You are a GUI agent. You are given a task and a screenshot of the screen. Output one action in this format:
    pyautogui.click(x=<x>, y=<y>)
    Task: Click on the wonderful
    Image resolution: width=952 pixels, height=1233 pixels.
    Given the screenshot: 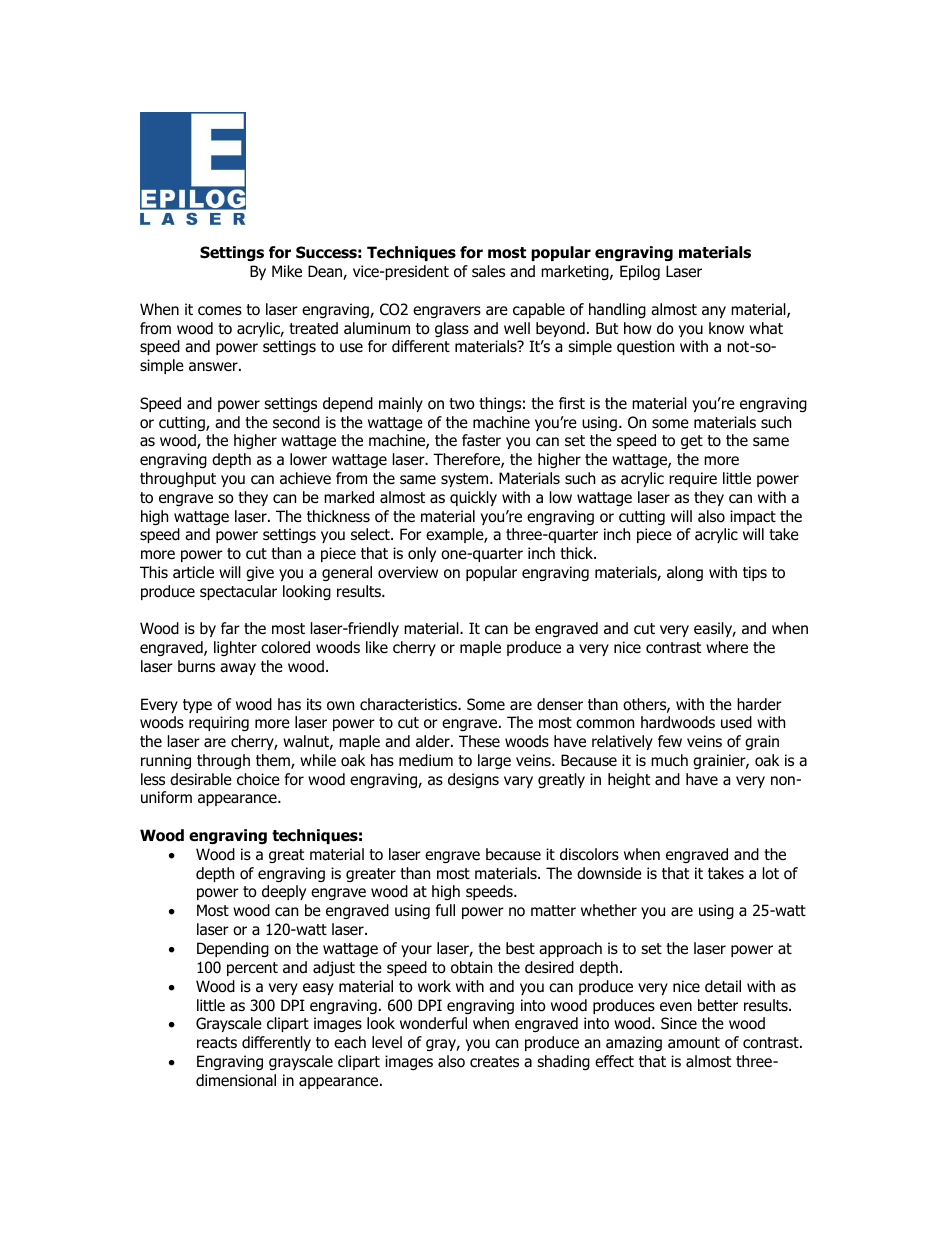 What is the action you would take?
    pyautogui.click(x=433, y=1023)
